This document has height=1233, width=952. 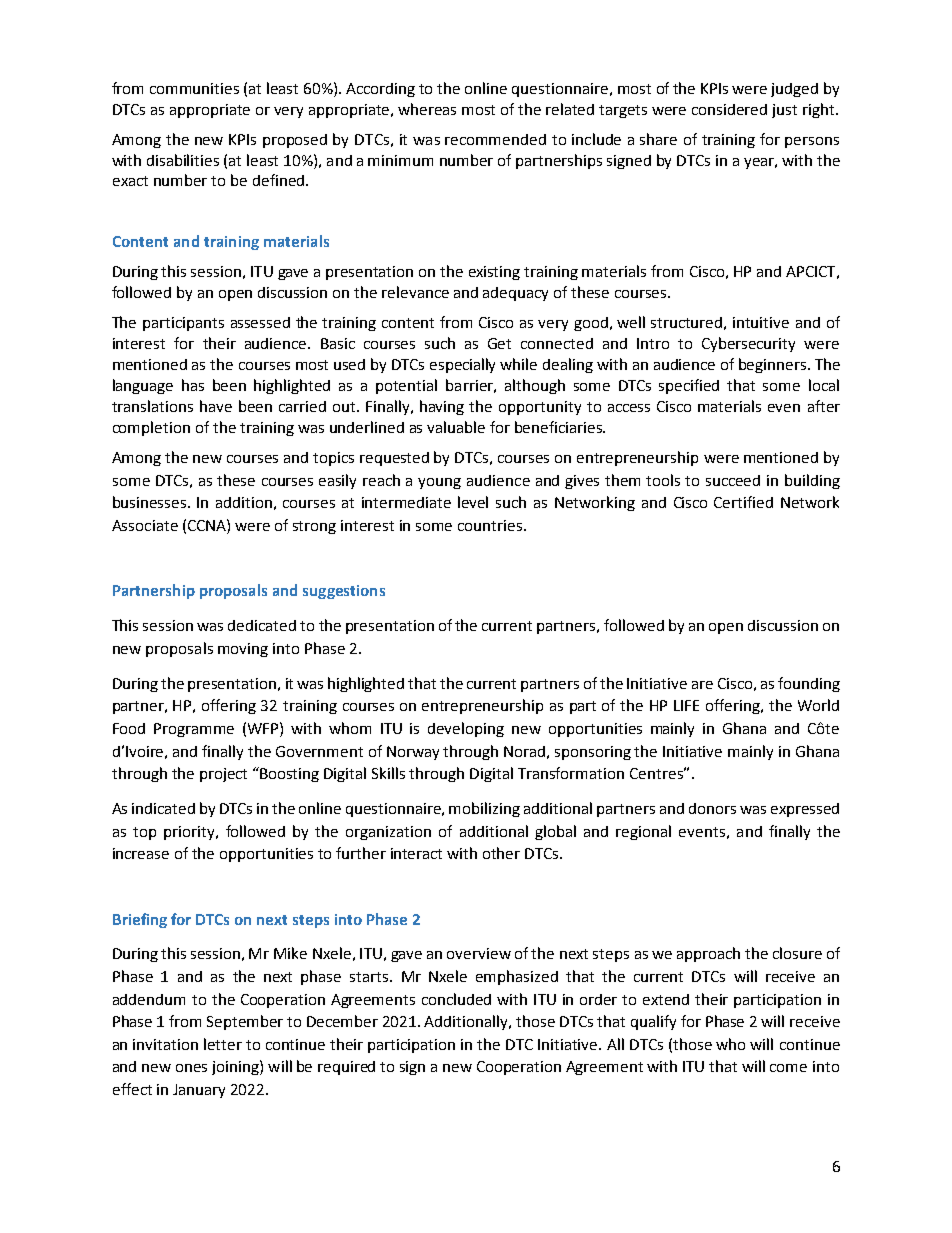 I want to click on ones, so click(x=191, y=1068).
